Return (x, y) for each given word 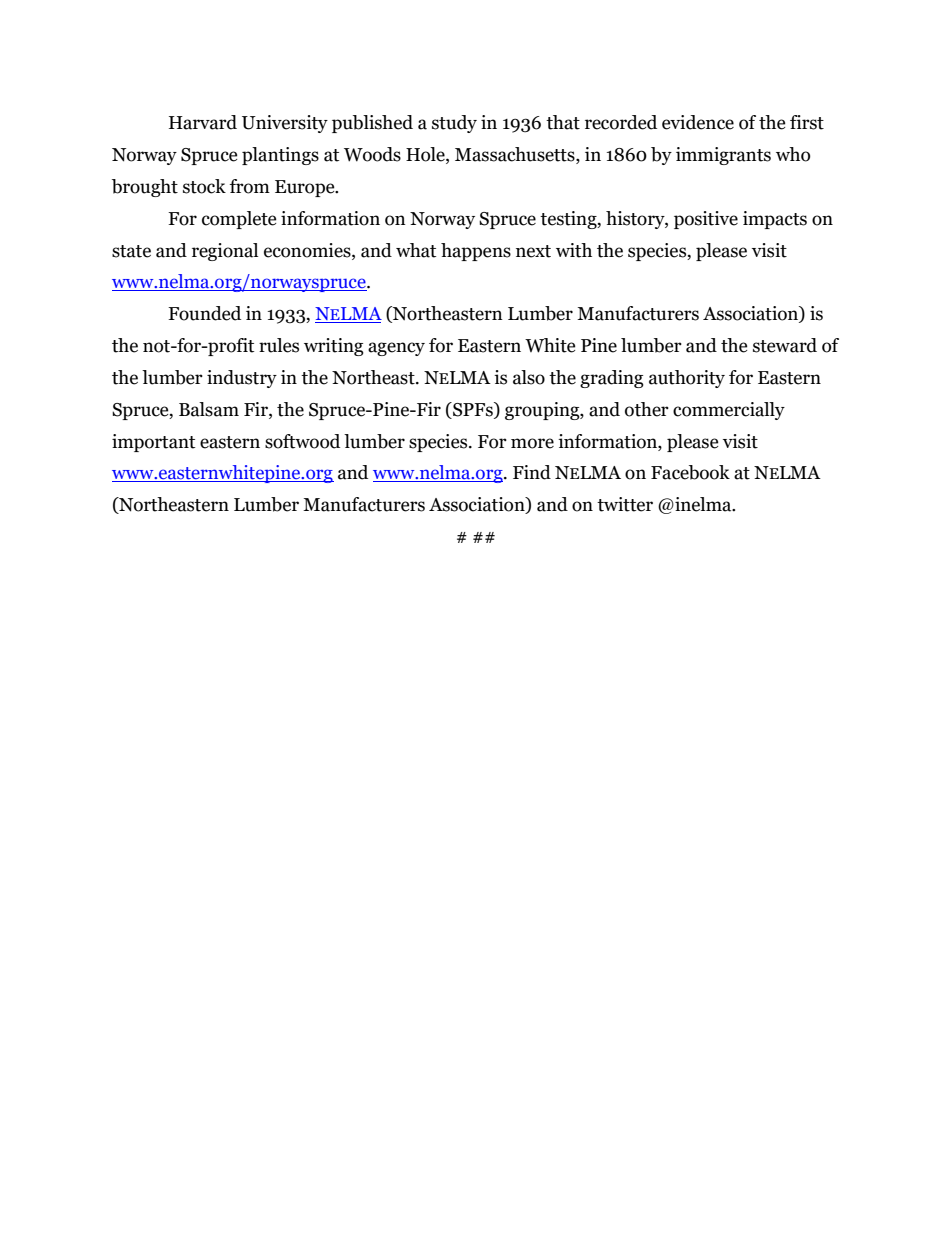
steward (785, 345)
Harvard (203, 122)
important (153, 443)
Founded (204, 313)
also (529, 377)
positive (706, 220)
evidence (698, 122)
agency (396, 349)
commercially (729, 411)
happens (476, 252)
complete (239, 220)
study (454, 124)
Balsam (209, 409)
